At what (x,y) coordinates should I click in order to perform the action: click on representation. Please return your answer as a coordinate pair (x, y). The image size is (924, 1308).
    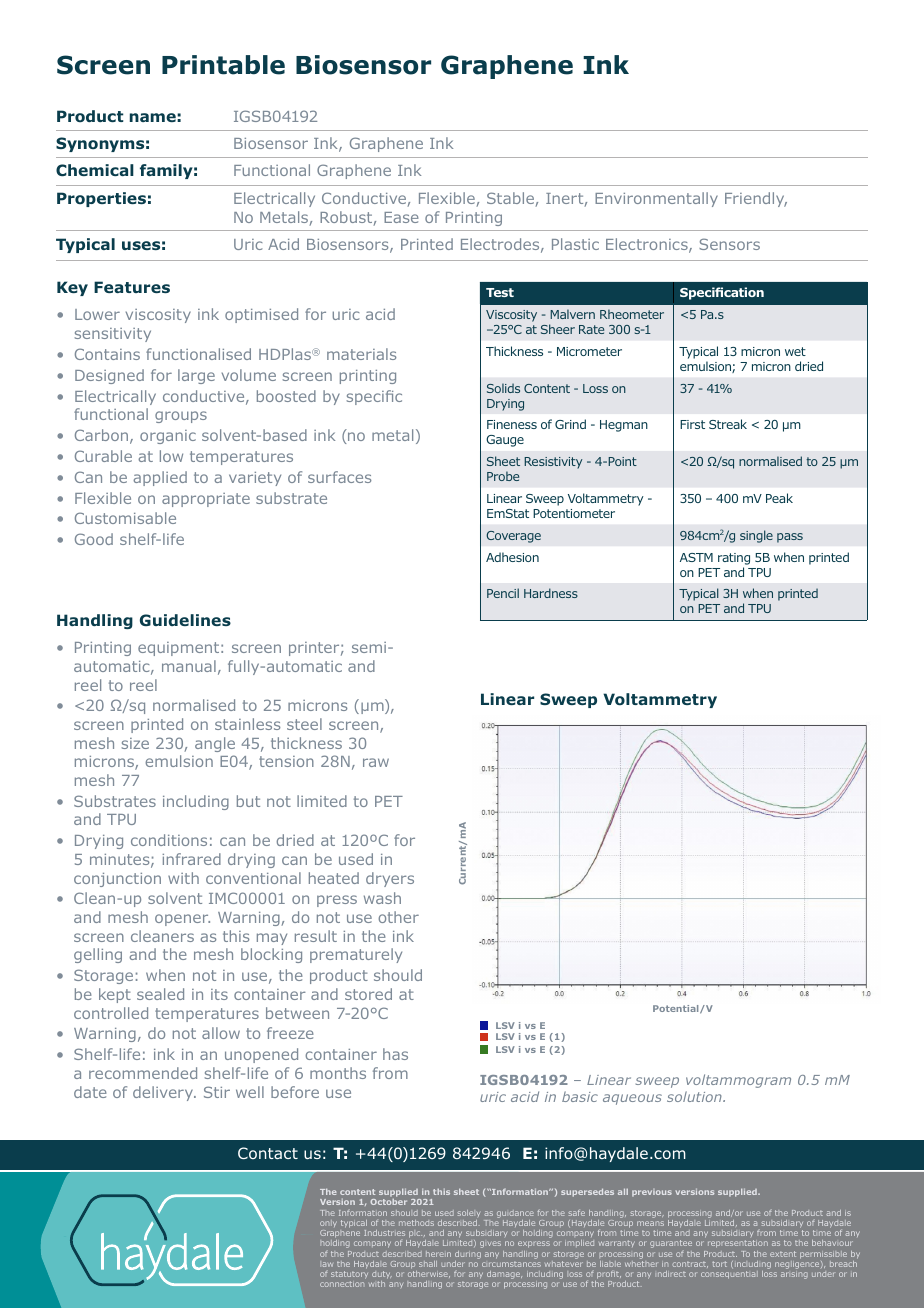
    Looking at the image, I should click on (738, 1244).
